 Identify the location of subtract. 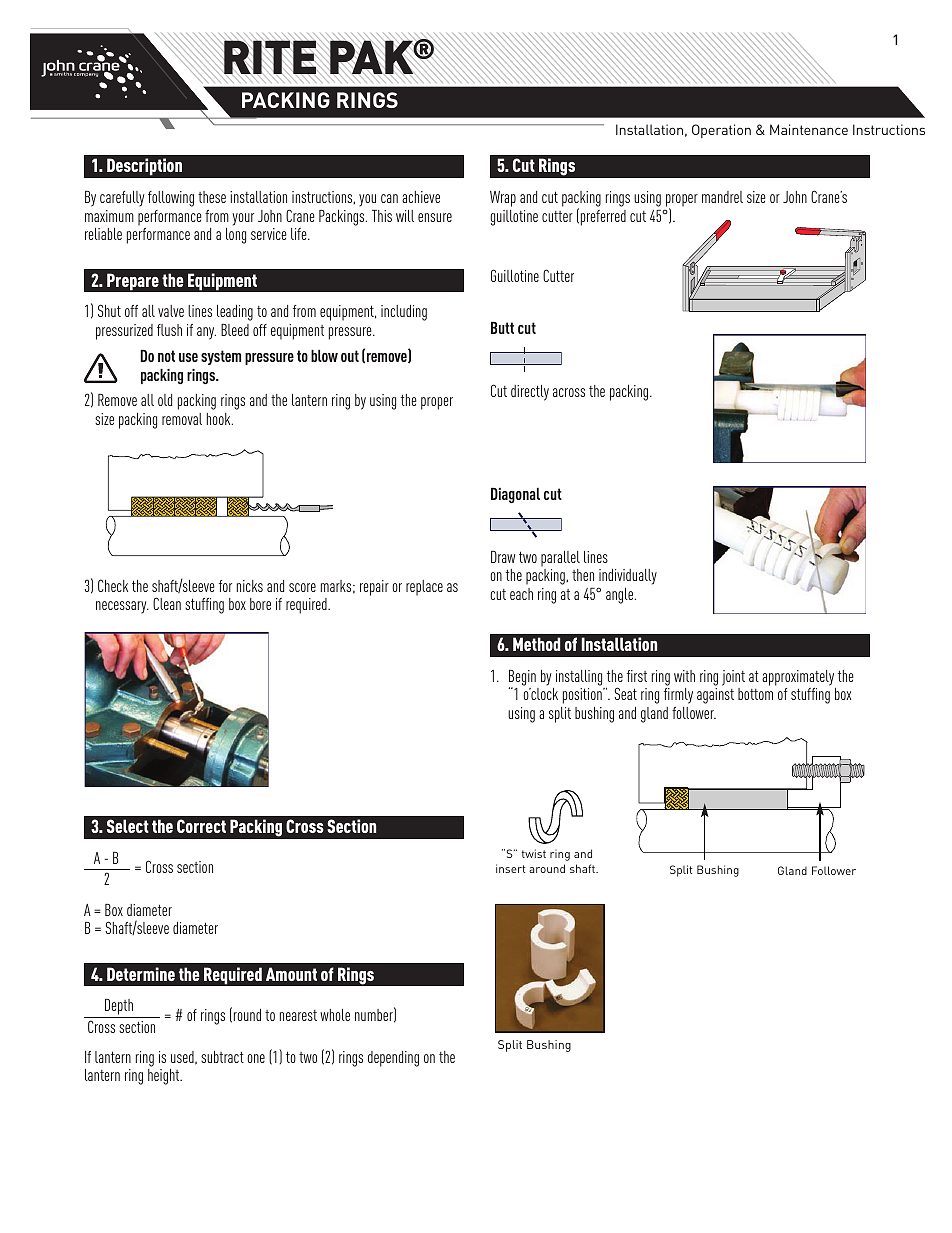
(222, 1057).
